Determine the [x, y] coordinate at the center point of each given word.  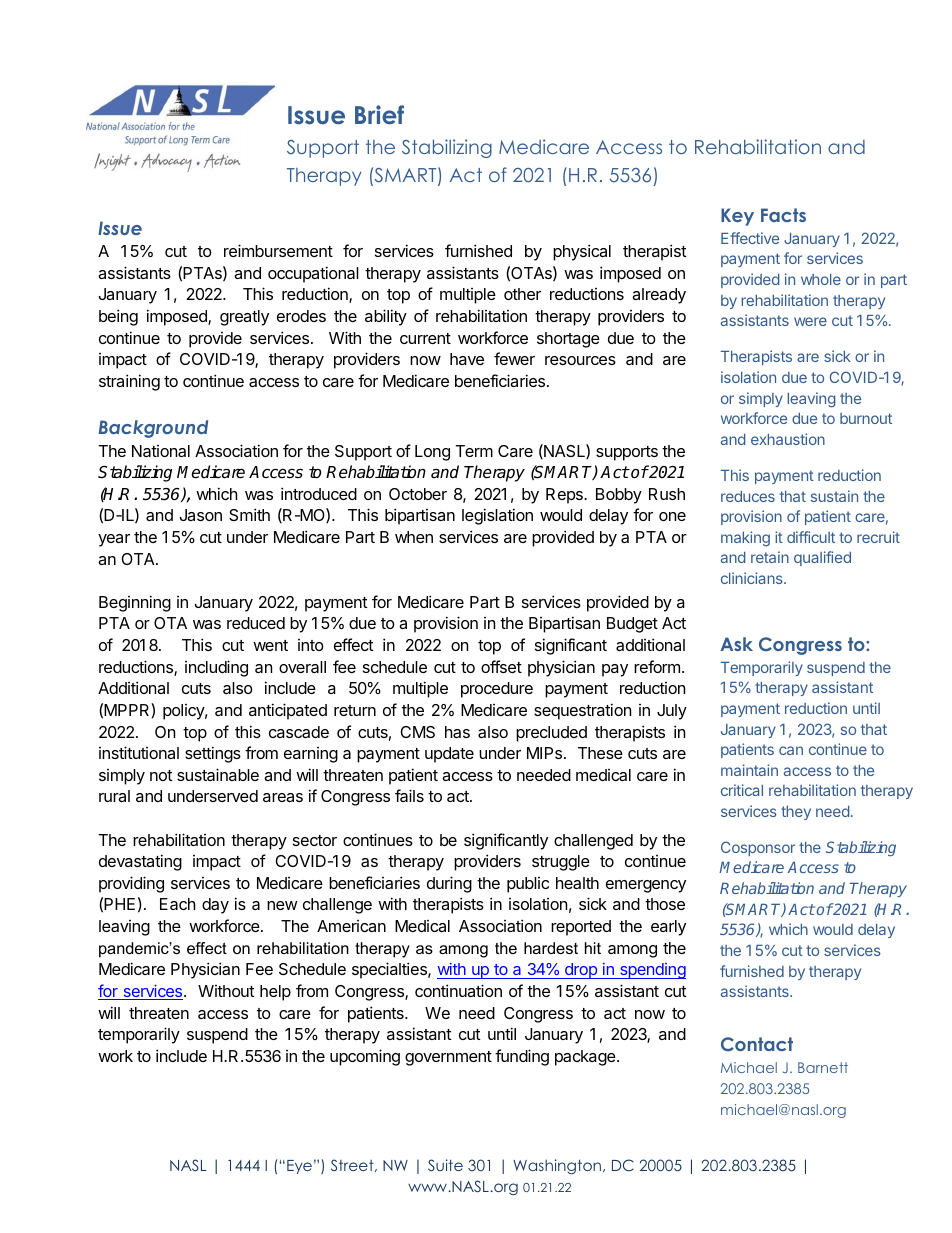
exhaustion [788, 439]
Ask [736, 644]
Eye [299, 1167]
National [161, 451]
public [528, 885]
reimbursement [278, 250]
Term [474, 451]
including [216, 668]
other [522, 294]
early [668, 928]
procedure [497, 690]
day [215, 906]
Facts [783, 215]
